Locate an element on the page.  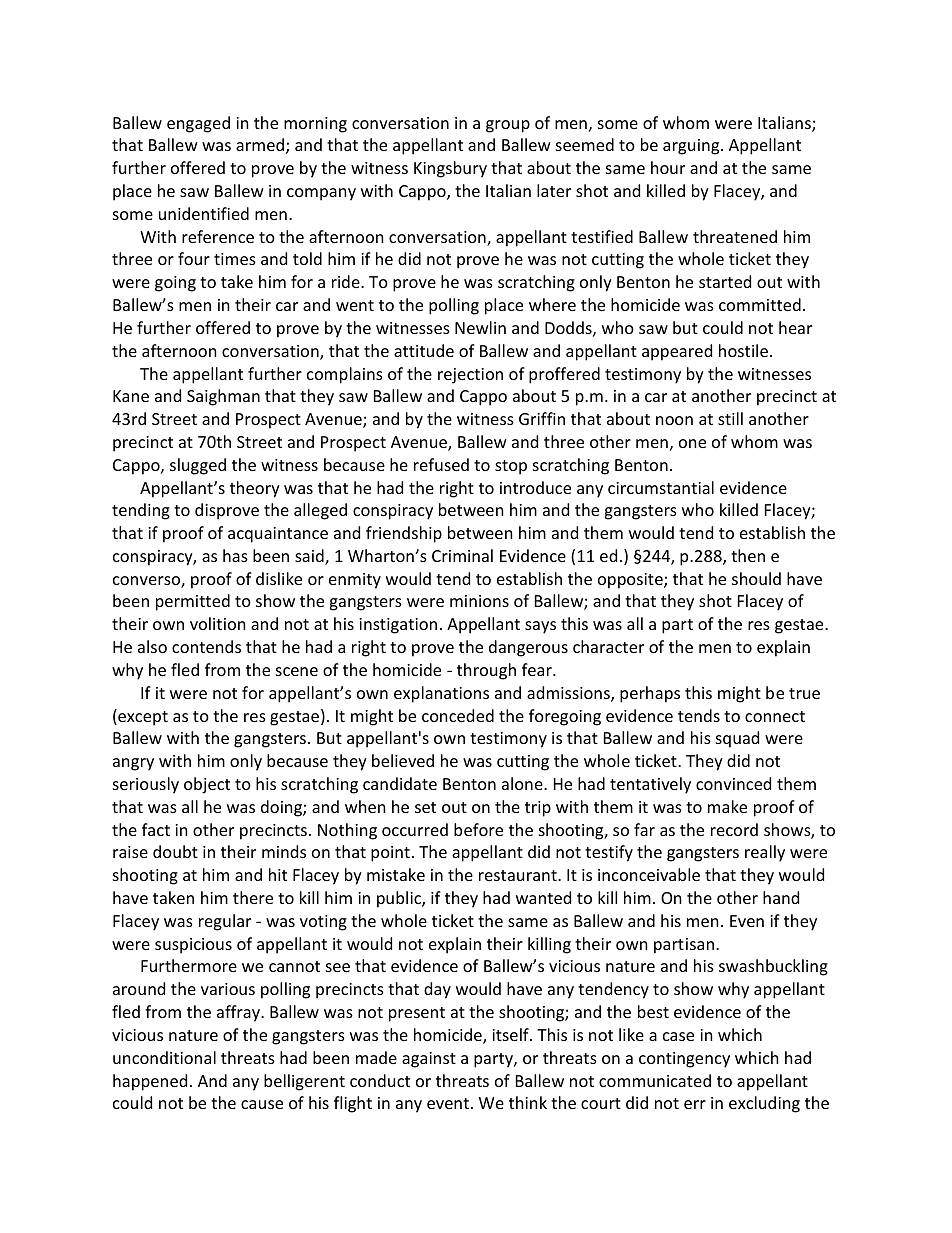
unconditional is located at coordinates (164, 1057).
